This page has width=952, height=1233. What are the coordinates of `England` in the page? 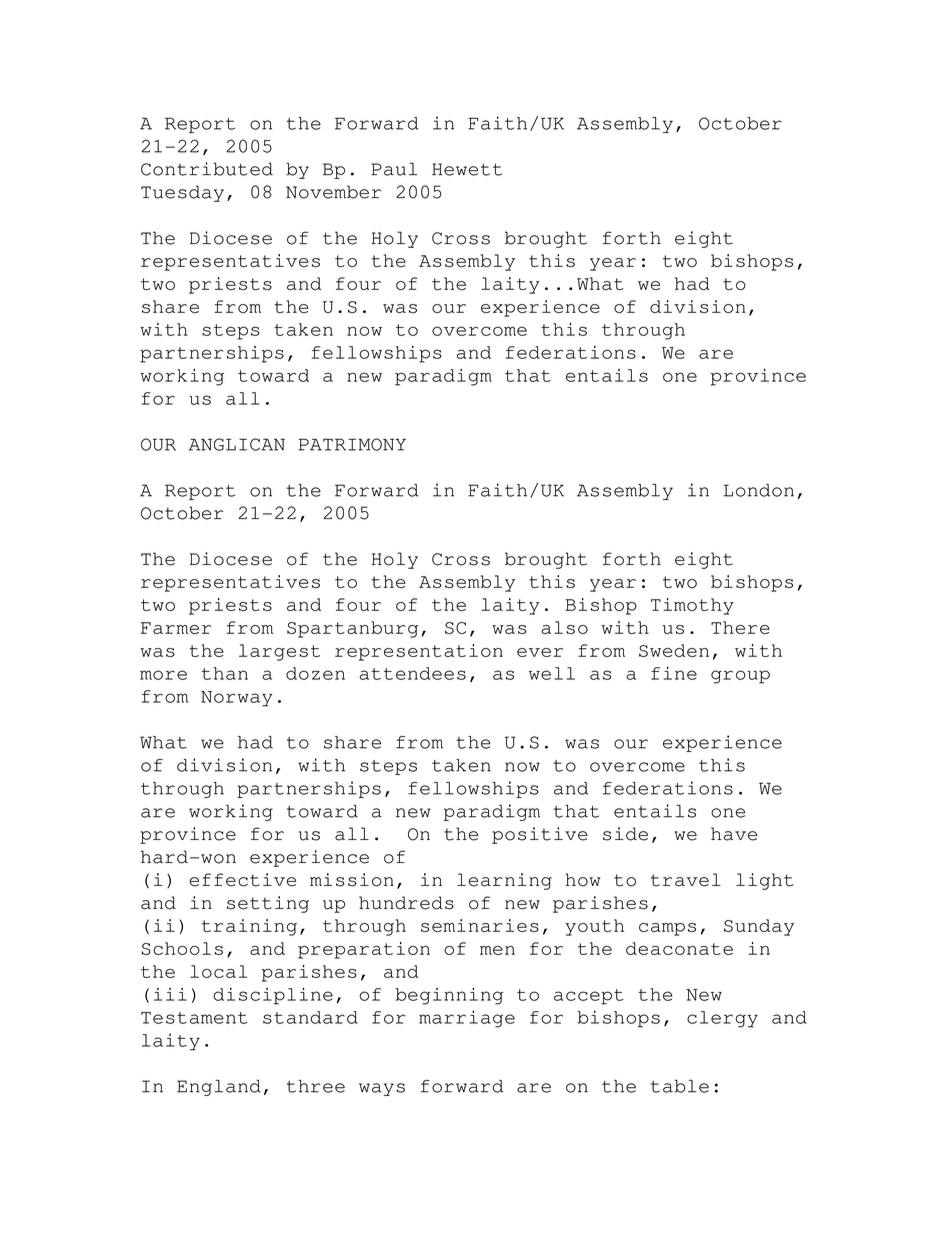 It's located at (219, 1088).
